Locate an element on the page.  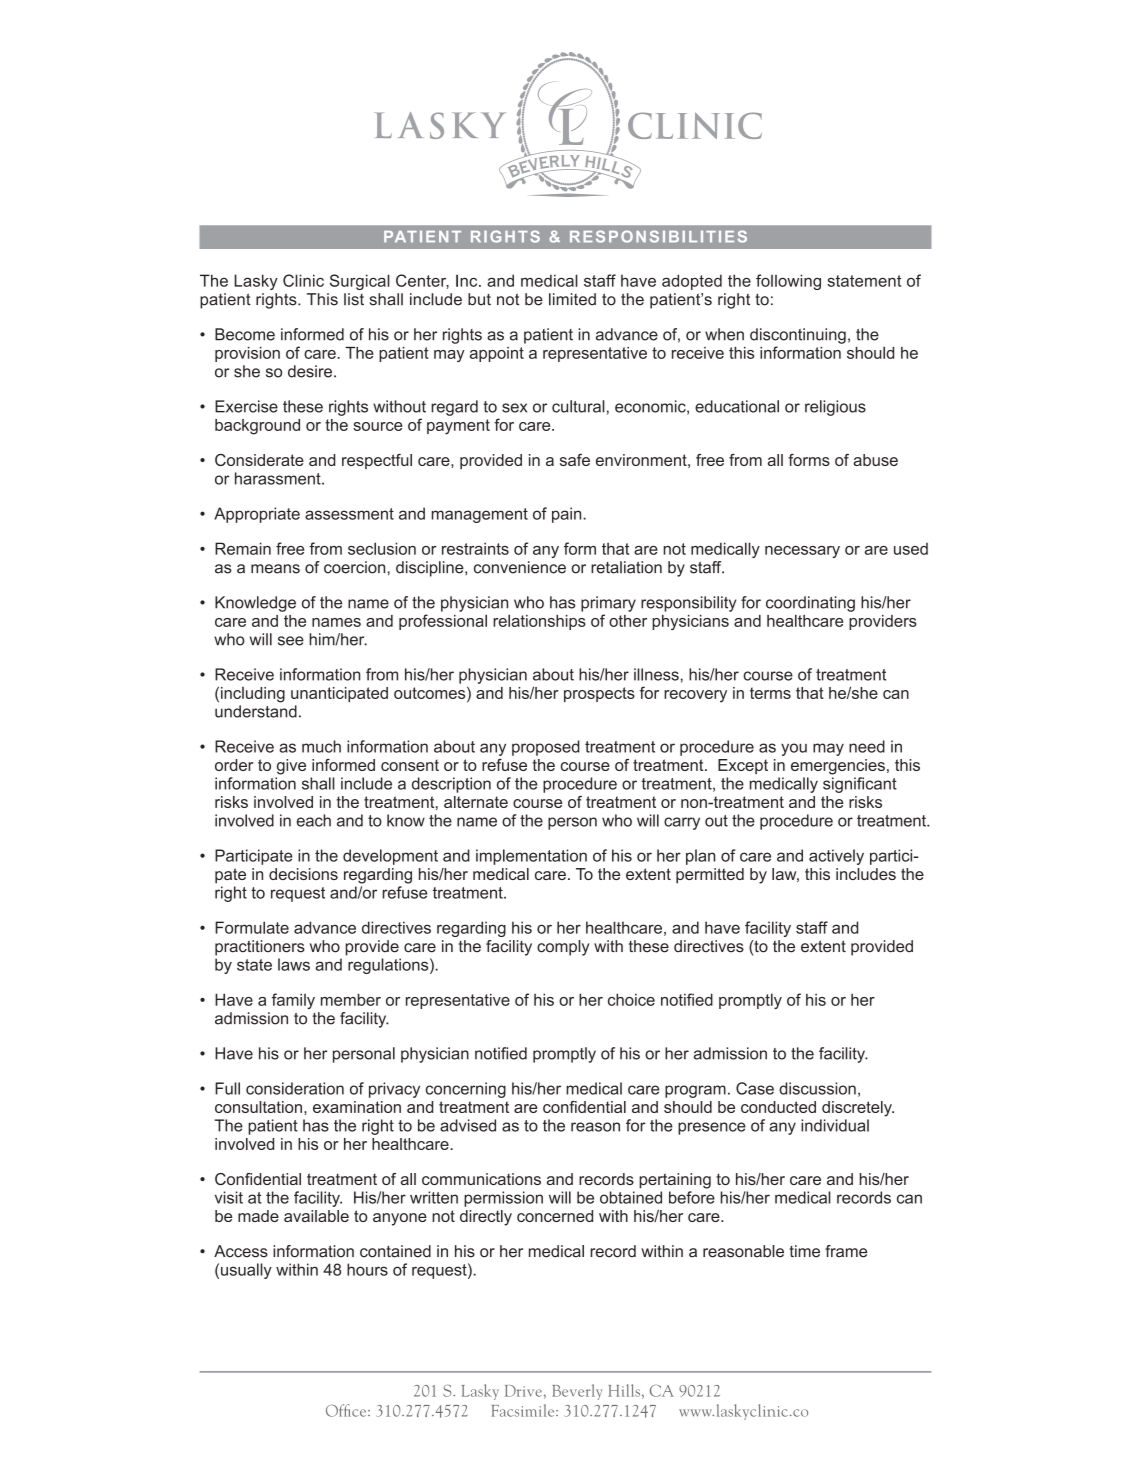
Office is located at coordinates (347, 1410).
